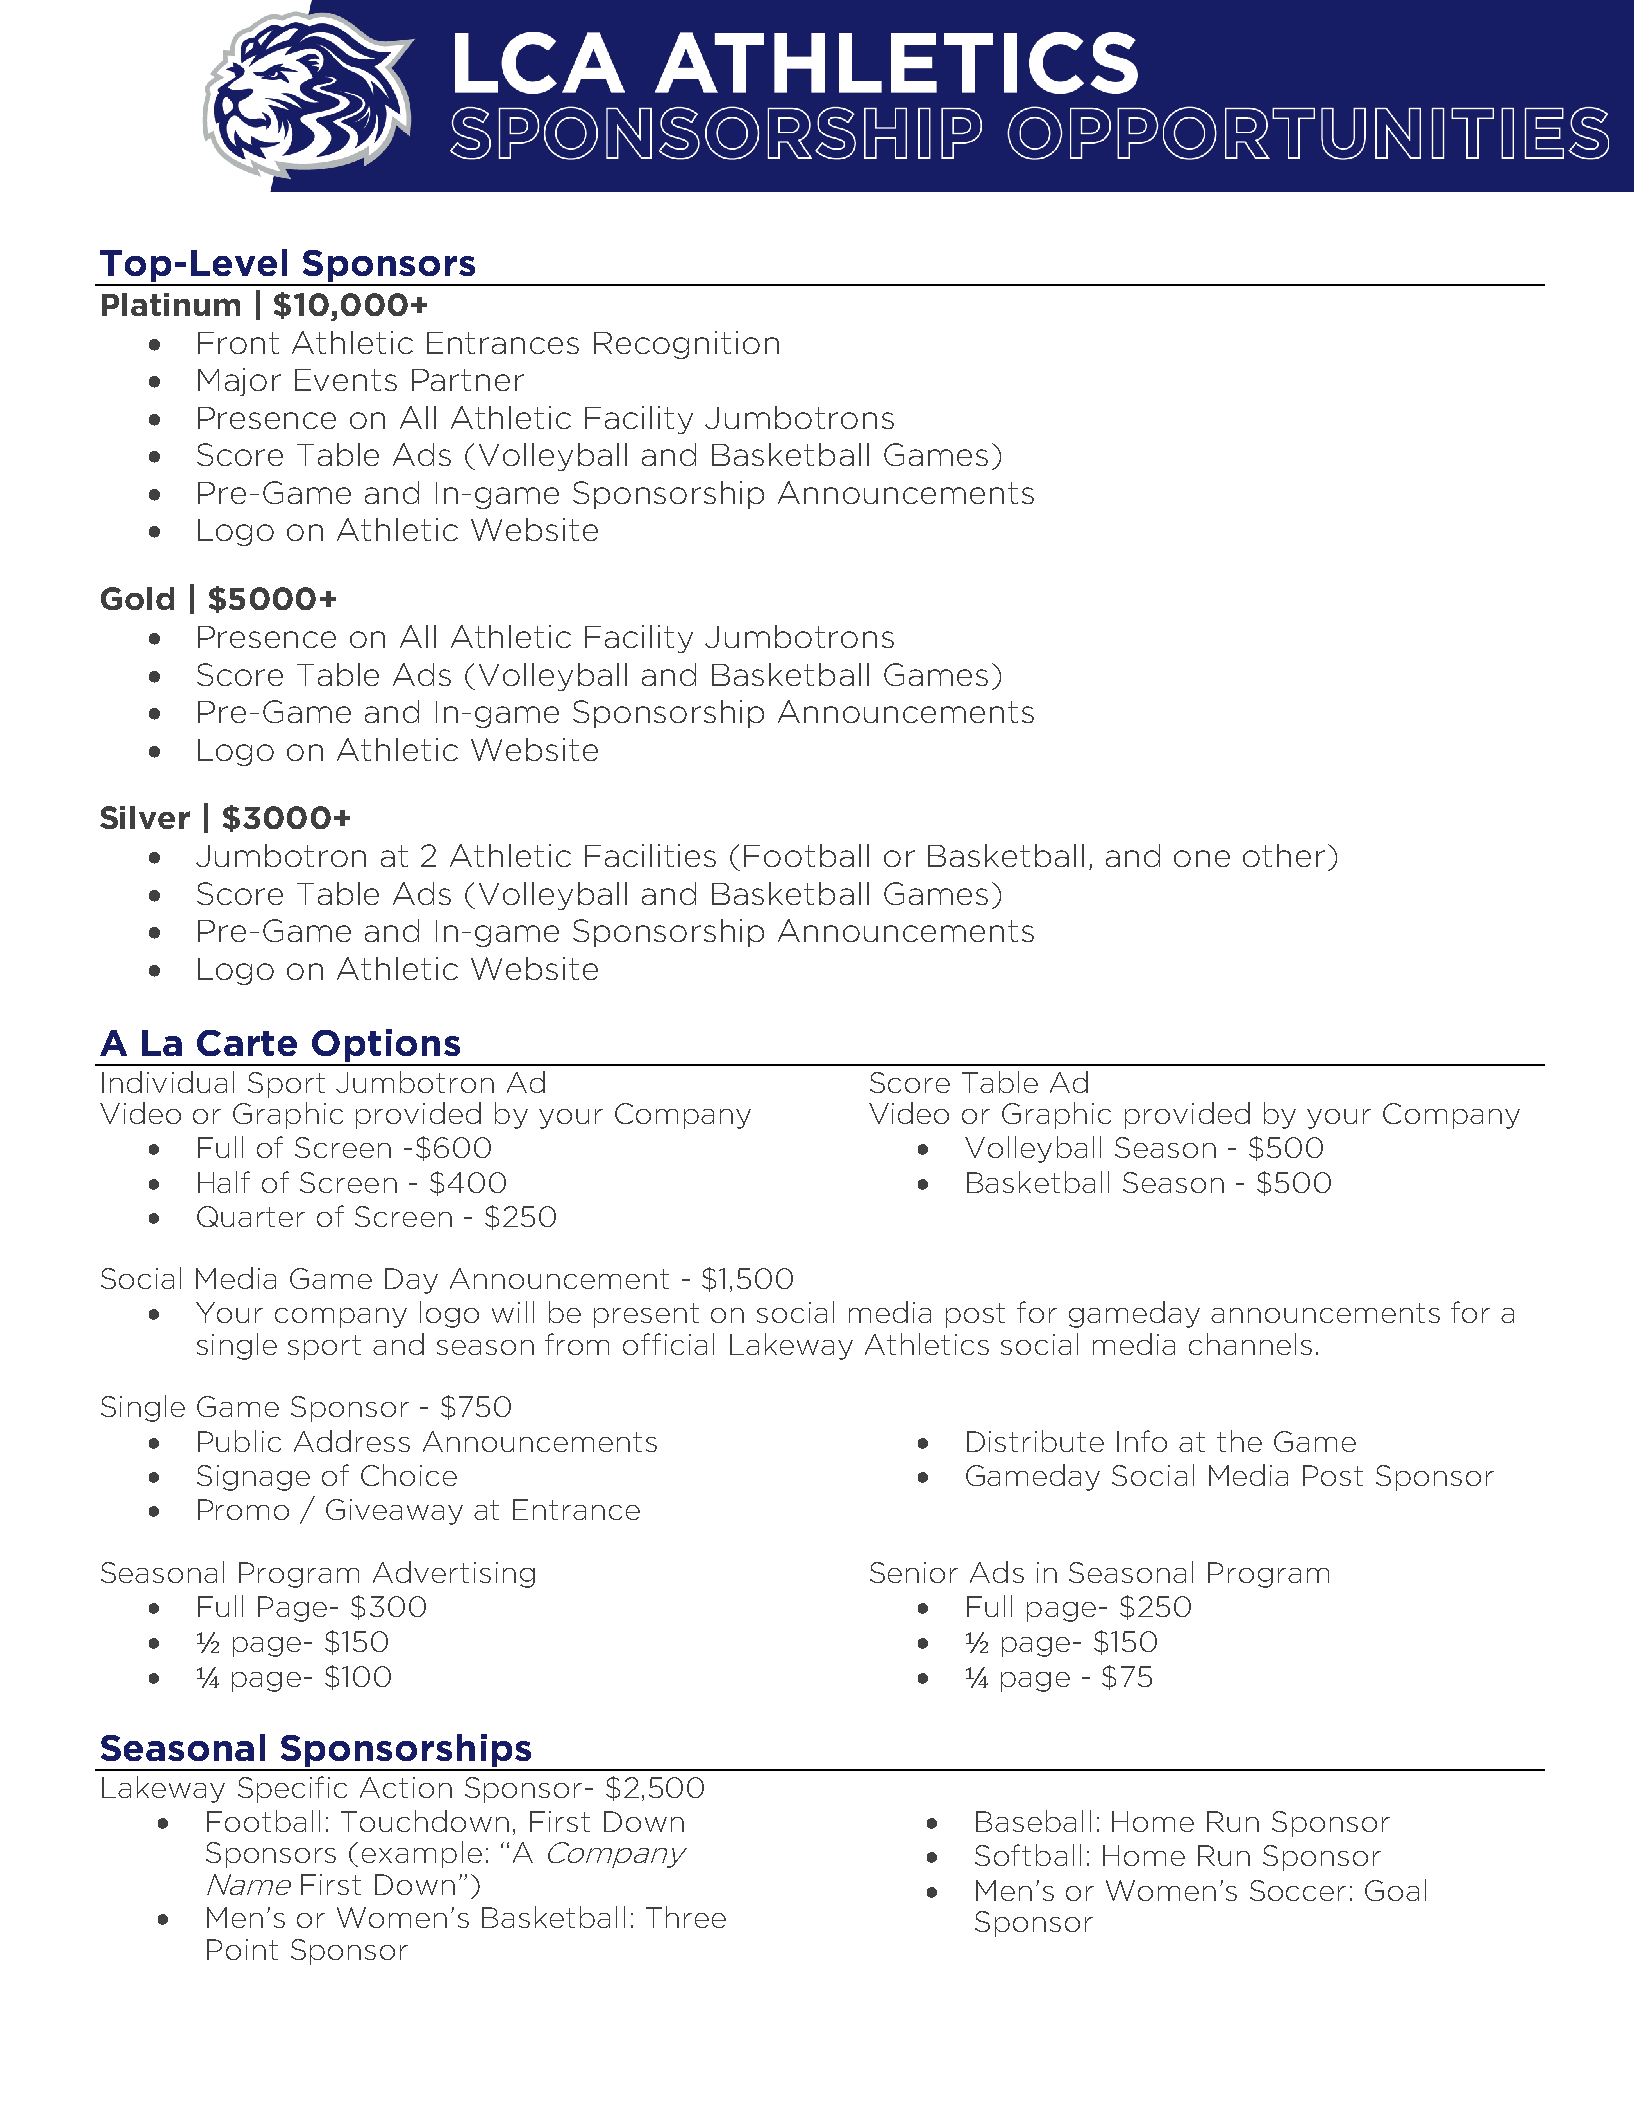 Image resolution: width=1634 pixels, height=2115 pixels. I want to click on Front, so click(238, 343).
